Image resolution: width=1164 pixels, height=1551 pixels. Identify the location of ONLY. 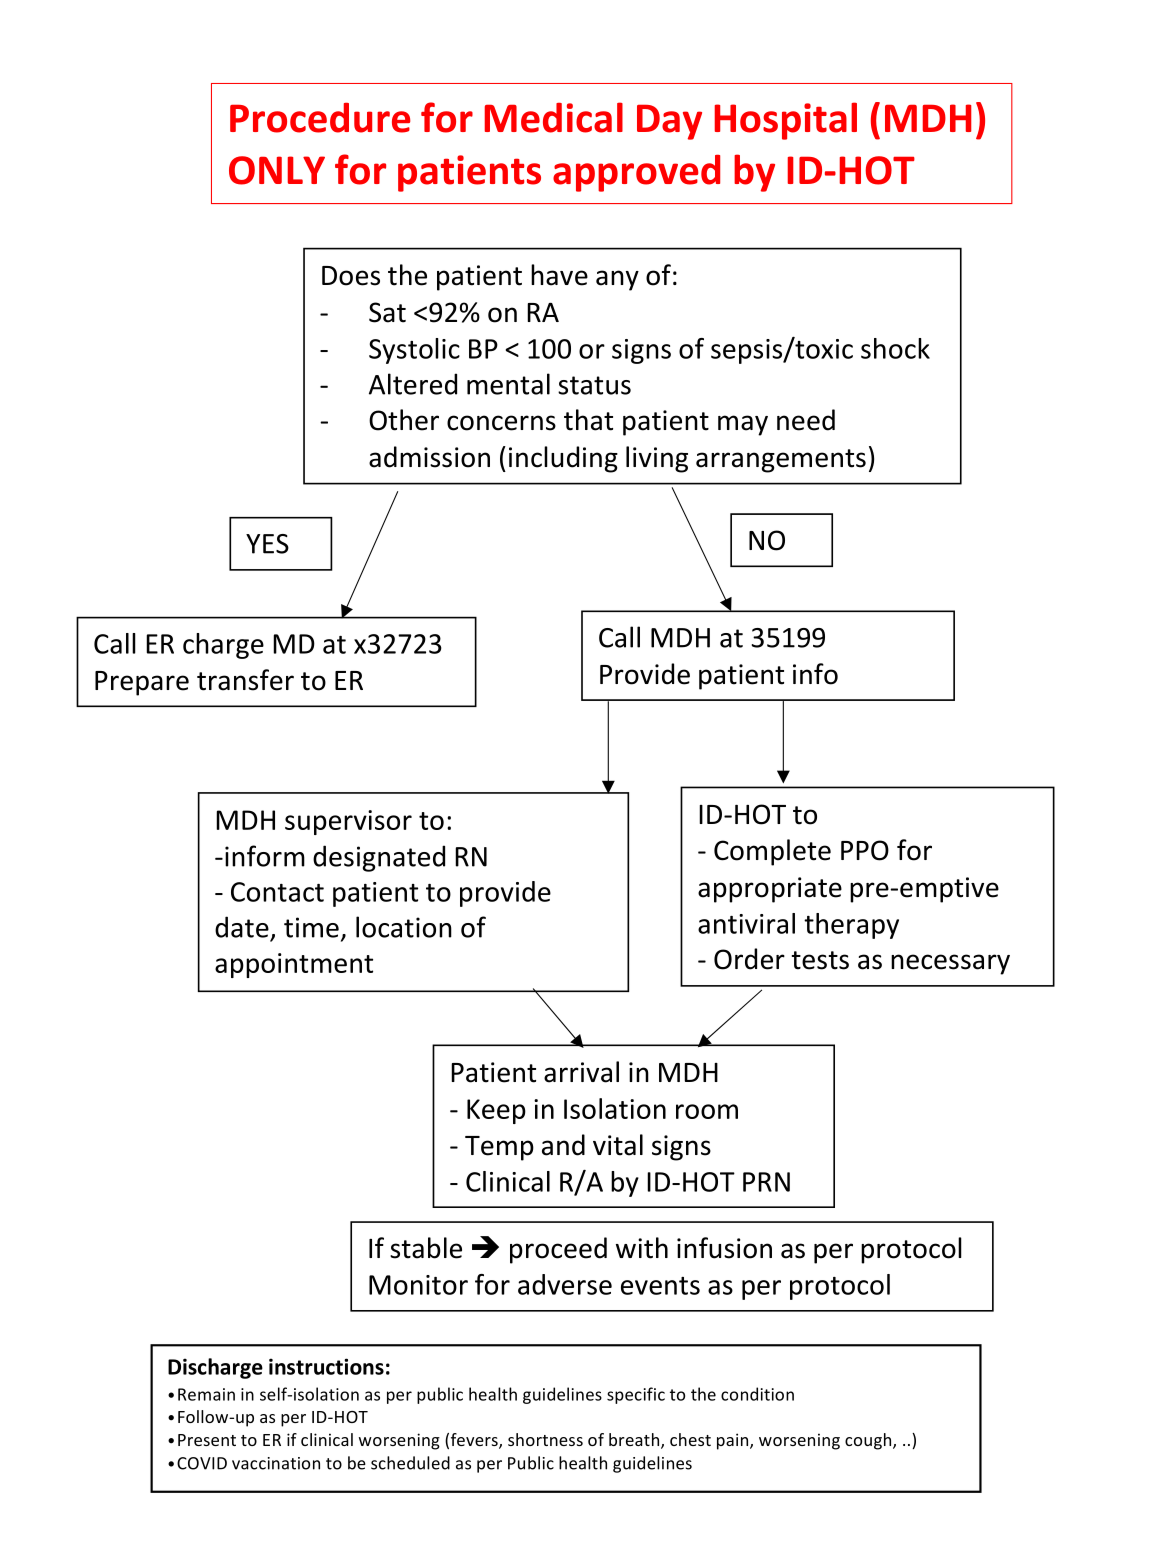
(277, 170).
